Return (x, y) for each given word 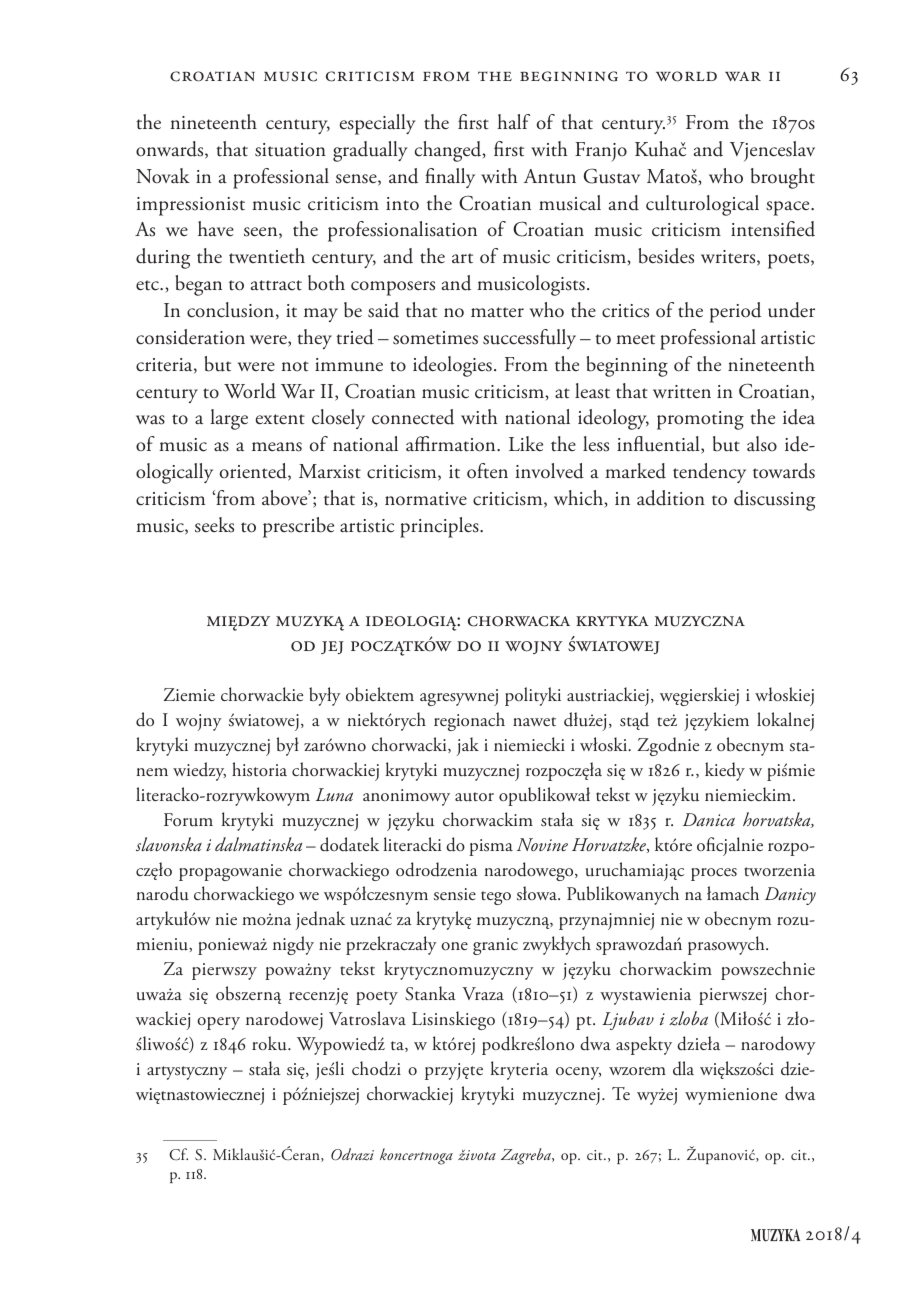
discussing (774, 500)
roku (270, 1043)
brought (783, 178)
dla (683, 1068)
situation (290, 150)
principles (440, 527)
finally (450, 178)
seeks (214, 525)
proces (714, 874)
